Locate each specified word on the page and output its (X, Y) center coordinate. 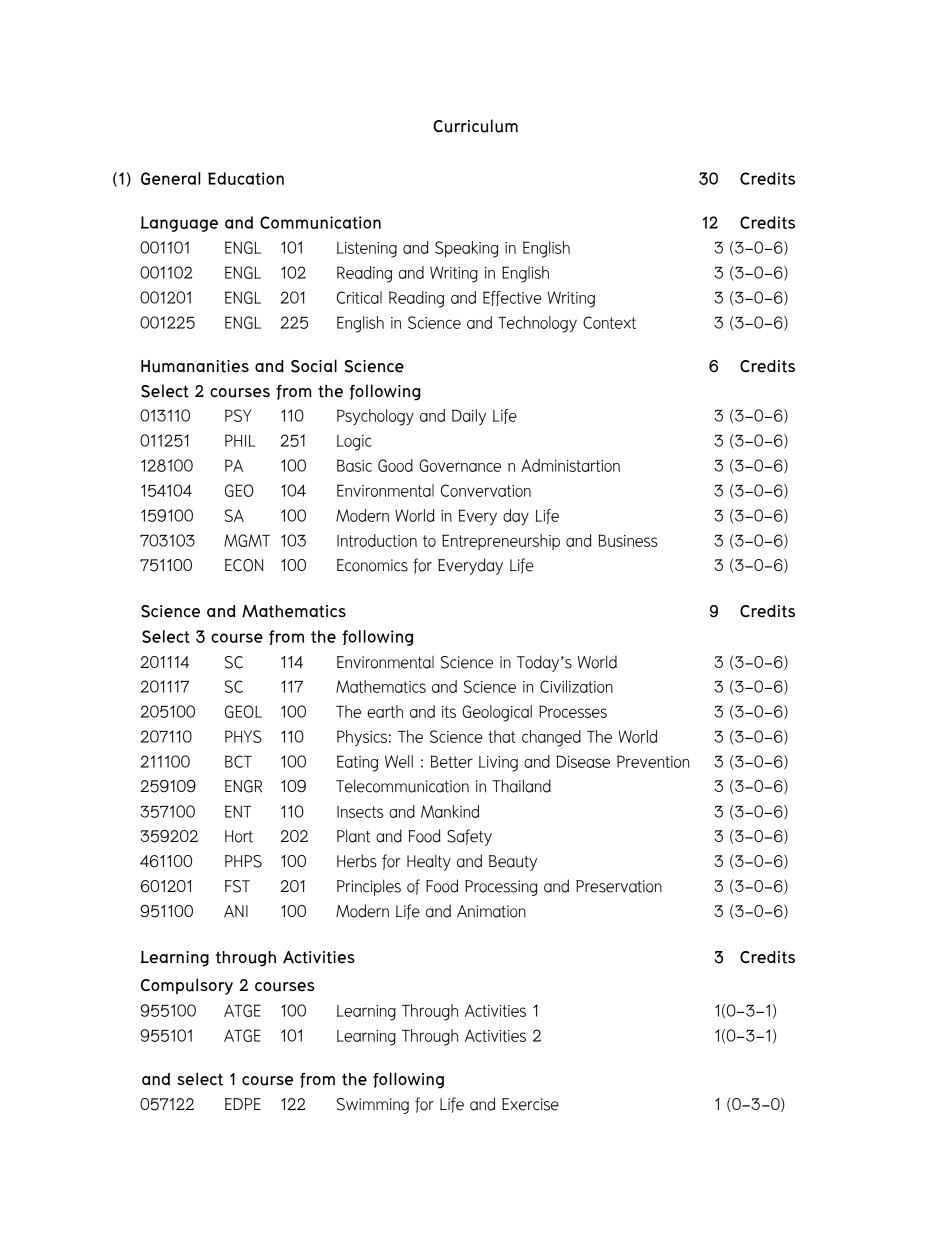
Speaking (467, 249)
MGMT (247, 540)
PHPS (243, 861)
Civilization (576, 686)
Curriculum (475, 126)
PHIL (240, 440)
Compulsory (187, 986)
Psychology (375, 417)
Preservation (619, 886)
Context (609, 322)
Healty (429, 863)
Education (246, 178)
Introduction (377, 540)
